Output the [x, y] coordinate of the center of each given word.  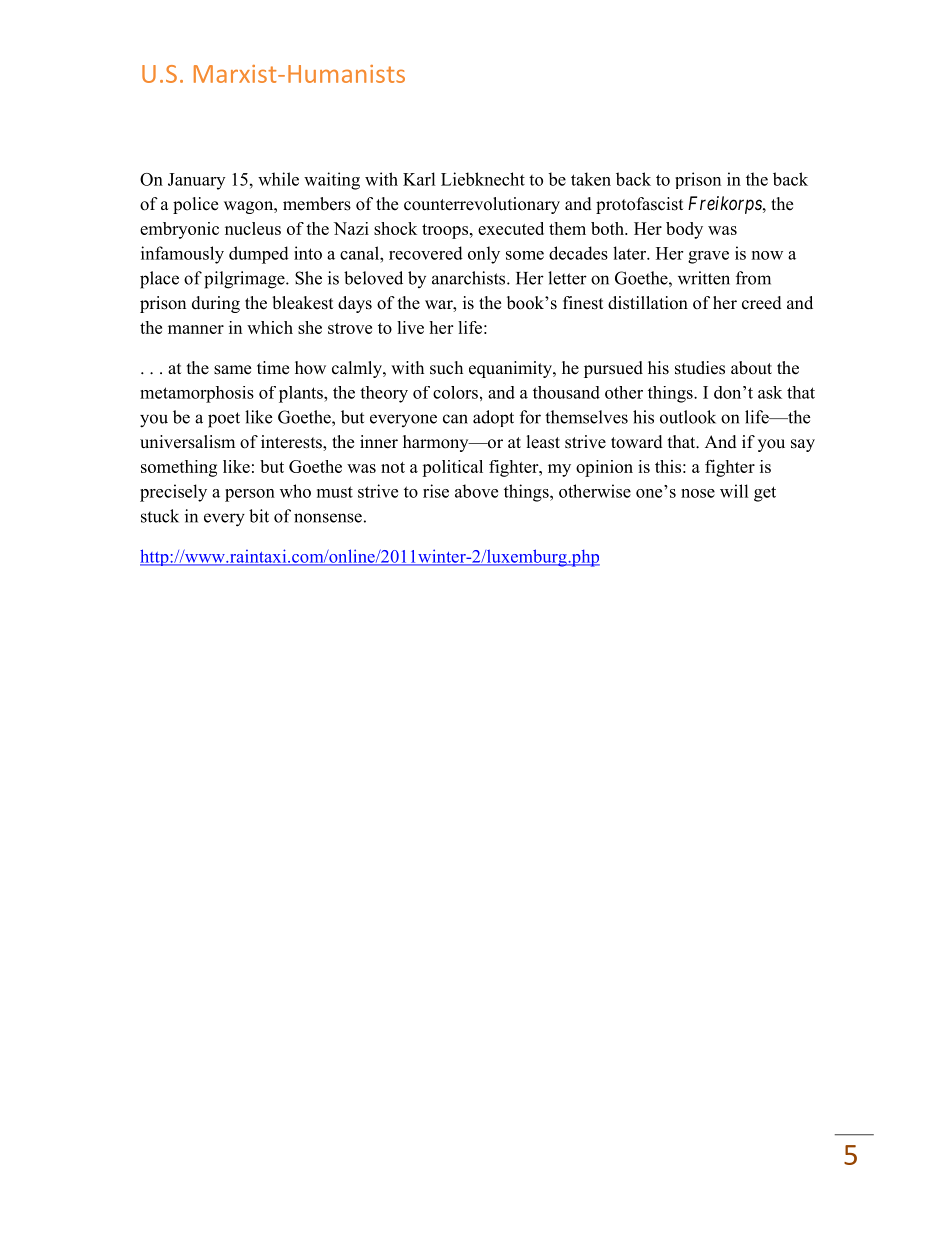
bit [259, 516]
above [476, 491]
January [196, 181]
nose [698, 493]
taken [591, 179]
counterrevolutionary [482, 205]
